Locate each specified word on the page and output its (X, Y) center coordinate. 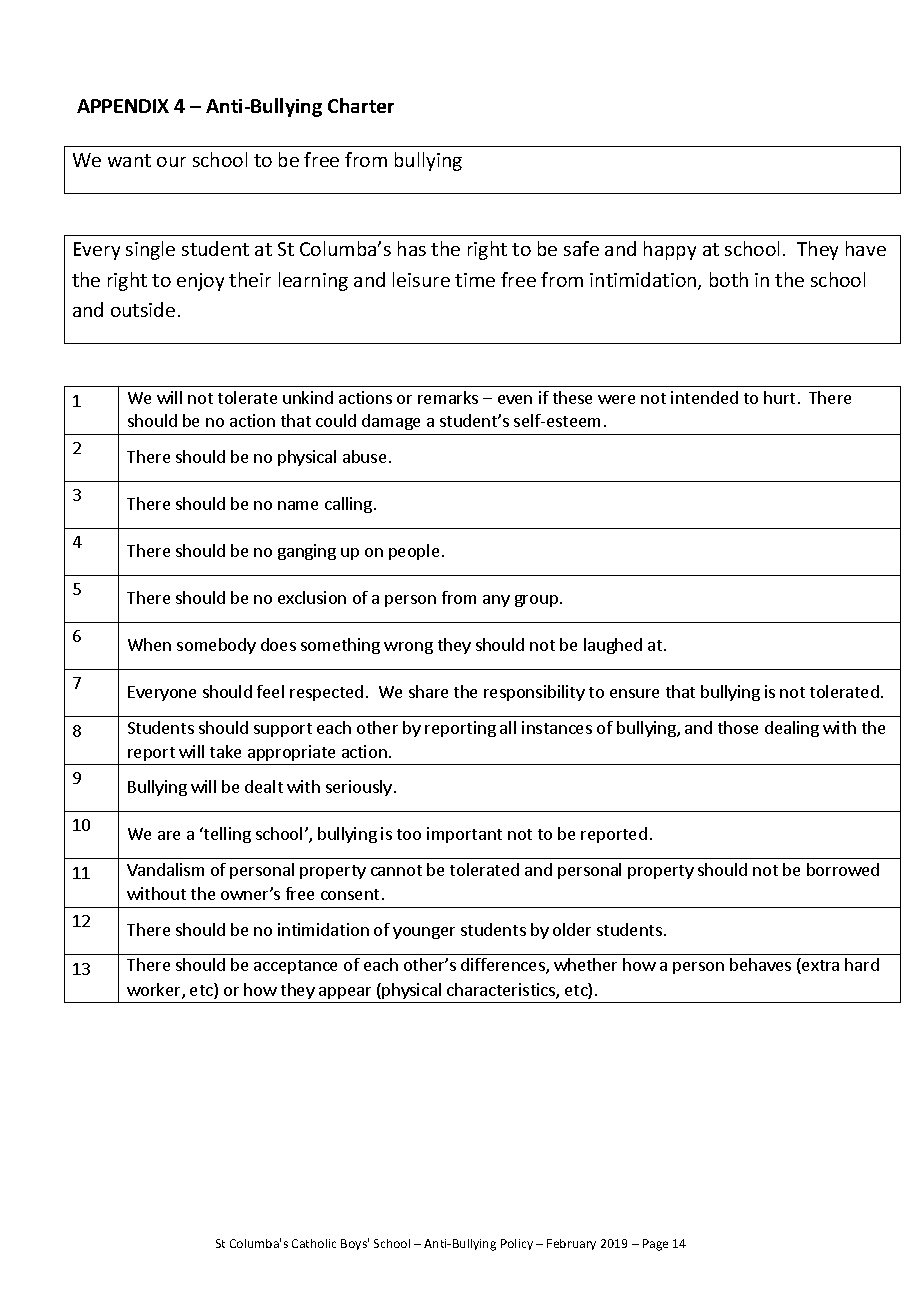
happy (670, 250)
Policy (517, 1244)
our (171, 162)
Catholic (314, 1243)
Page (655, 1245)
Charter (361, 105)
